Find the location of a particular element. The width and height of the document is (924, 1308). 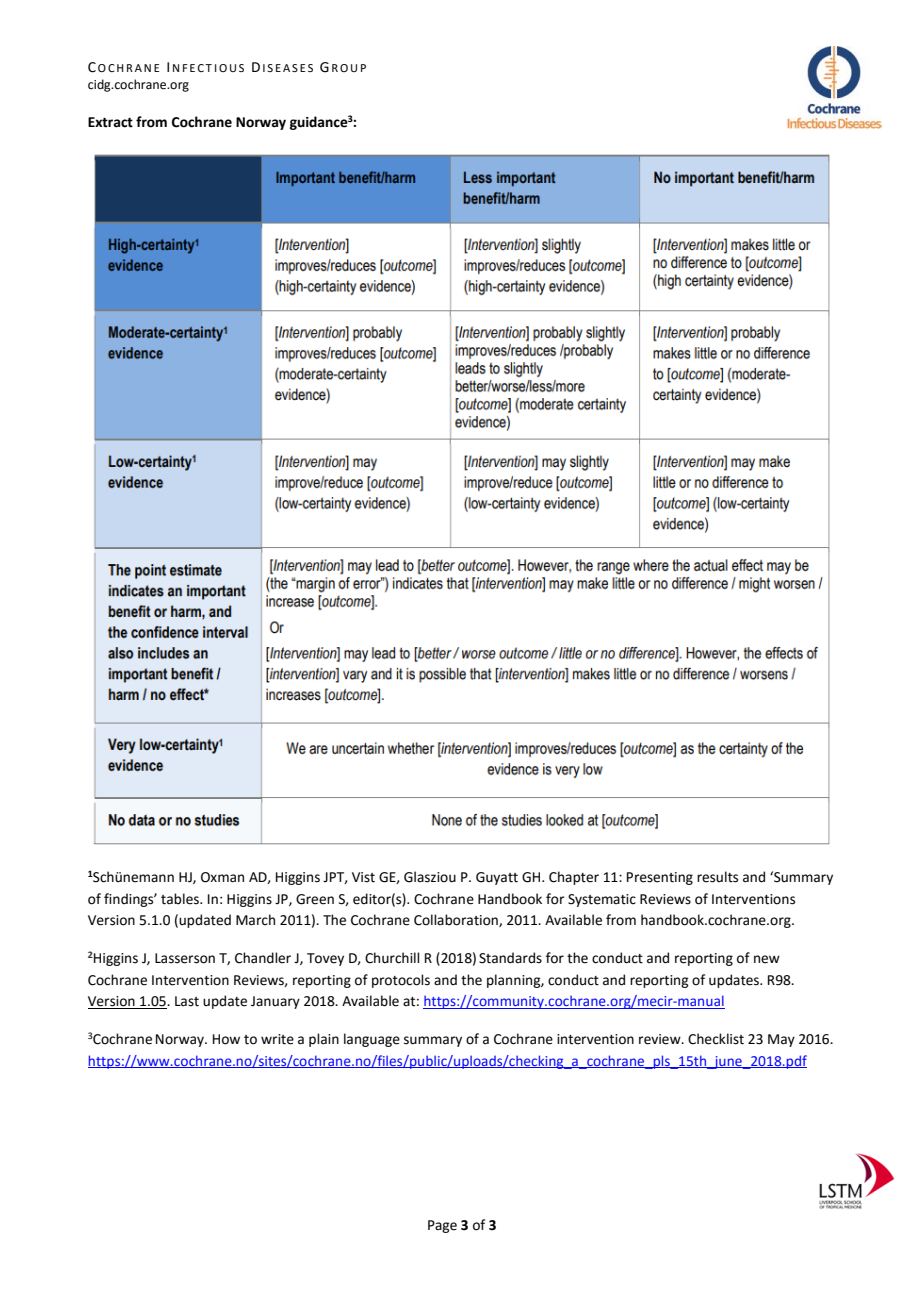

Chapter is located at coordinates (574, 878).
